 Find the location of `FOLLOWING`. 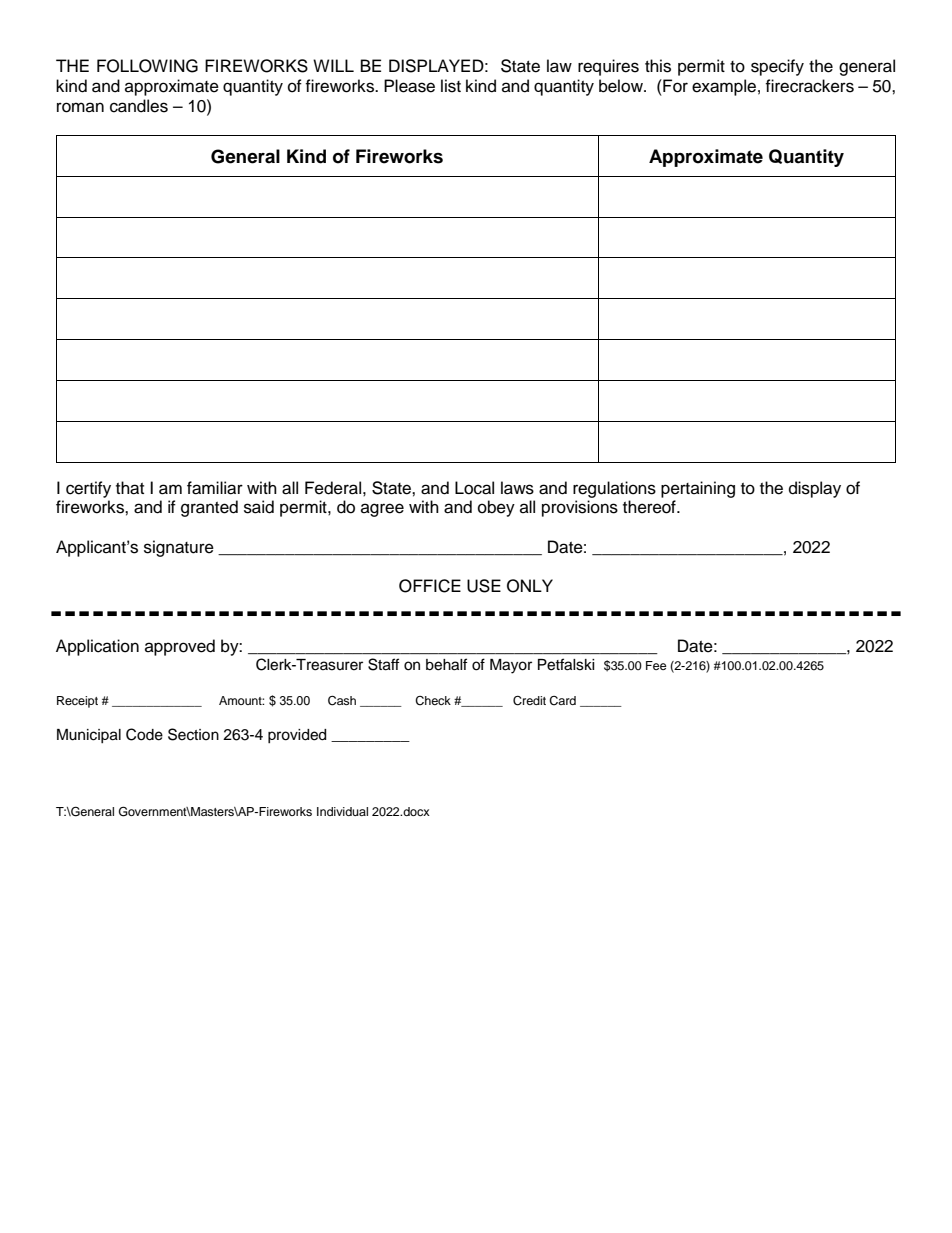

FOLLOWING is located at coordinates (147, 66).
